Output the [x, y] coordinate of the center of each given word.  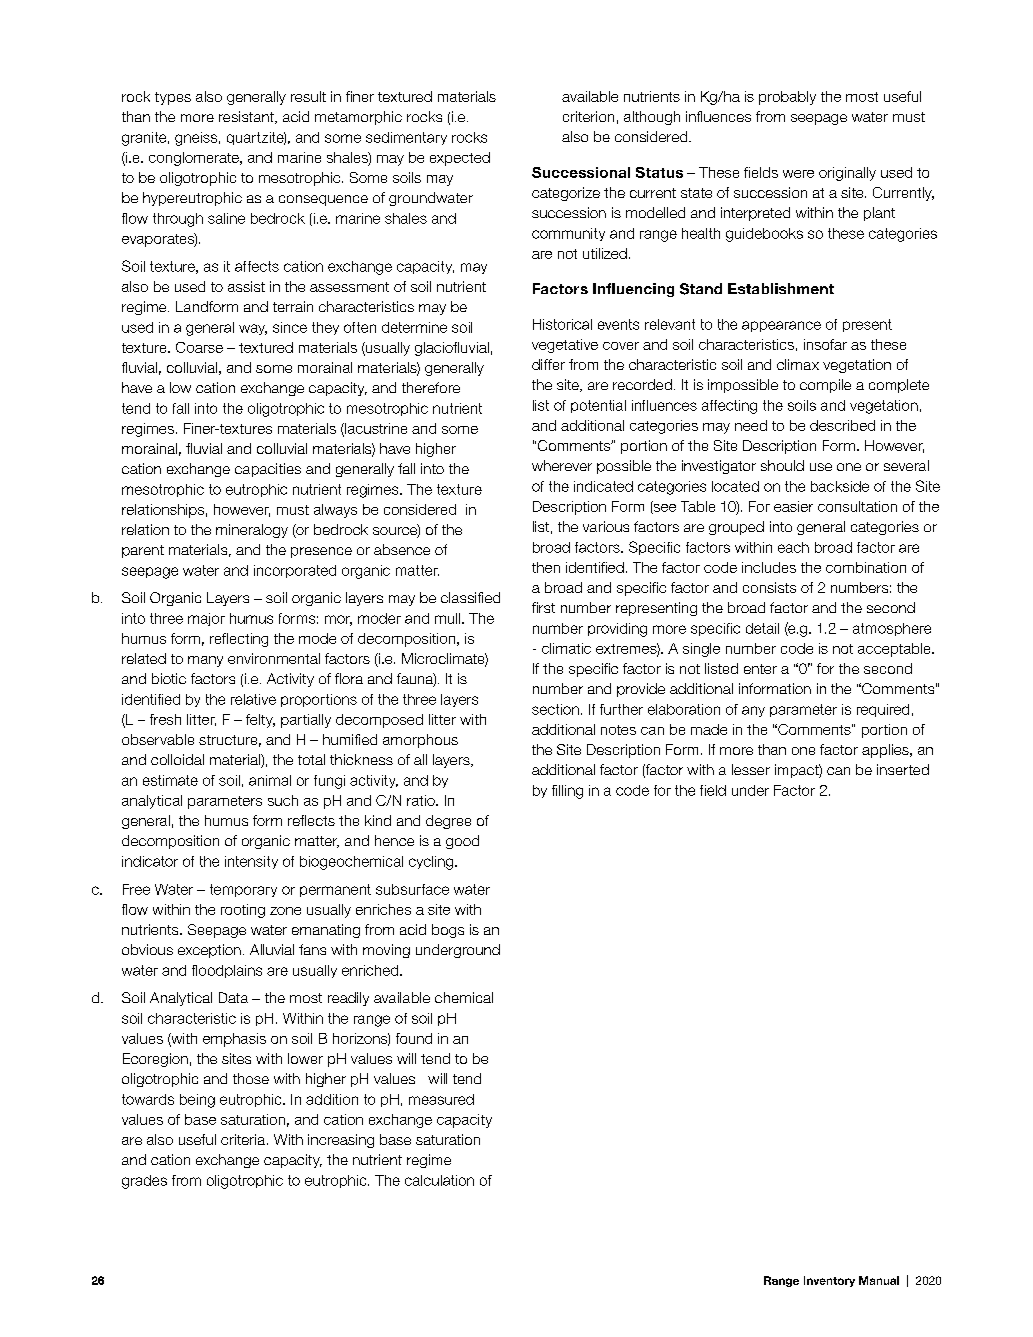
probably [787, 98]
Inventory [829, 1281]
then [546, 567]
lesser [751, 769]
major [206, 619]
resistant [247, 117]
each [793, 547]
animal [270, 780]
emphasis [234, 1040]
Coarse [199, 347]
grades [144, 1182]
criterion [588, 116]
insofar [825, 344]
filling [567, 792]
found [414, 1038]
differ [548, 364]
